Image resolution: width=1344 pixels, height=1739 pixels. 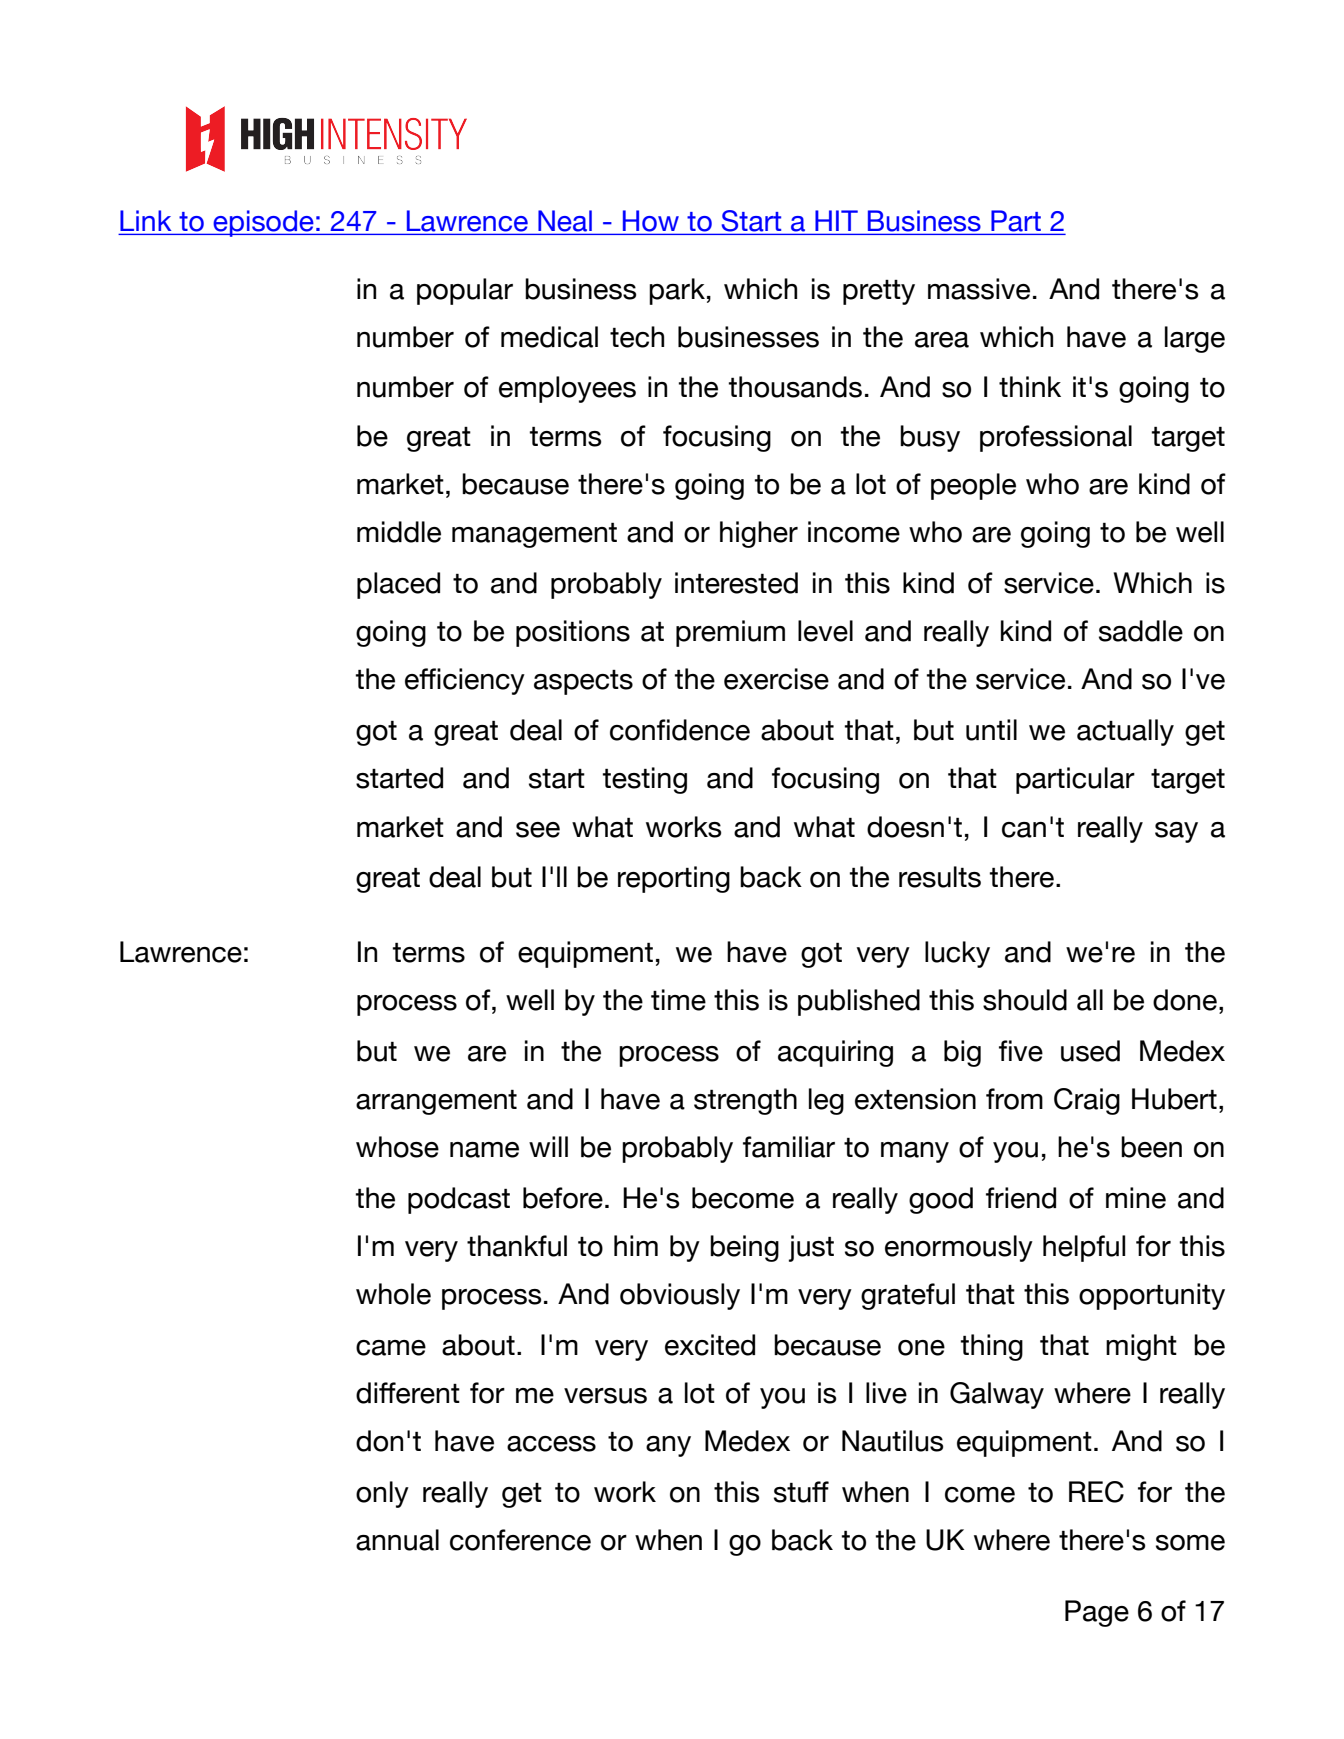 What do you see at coordinates (636, 1245) in the page?
I see `him` at bounding box center [636, 1245].
